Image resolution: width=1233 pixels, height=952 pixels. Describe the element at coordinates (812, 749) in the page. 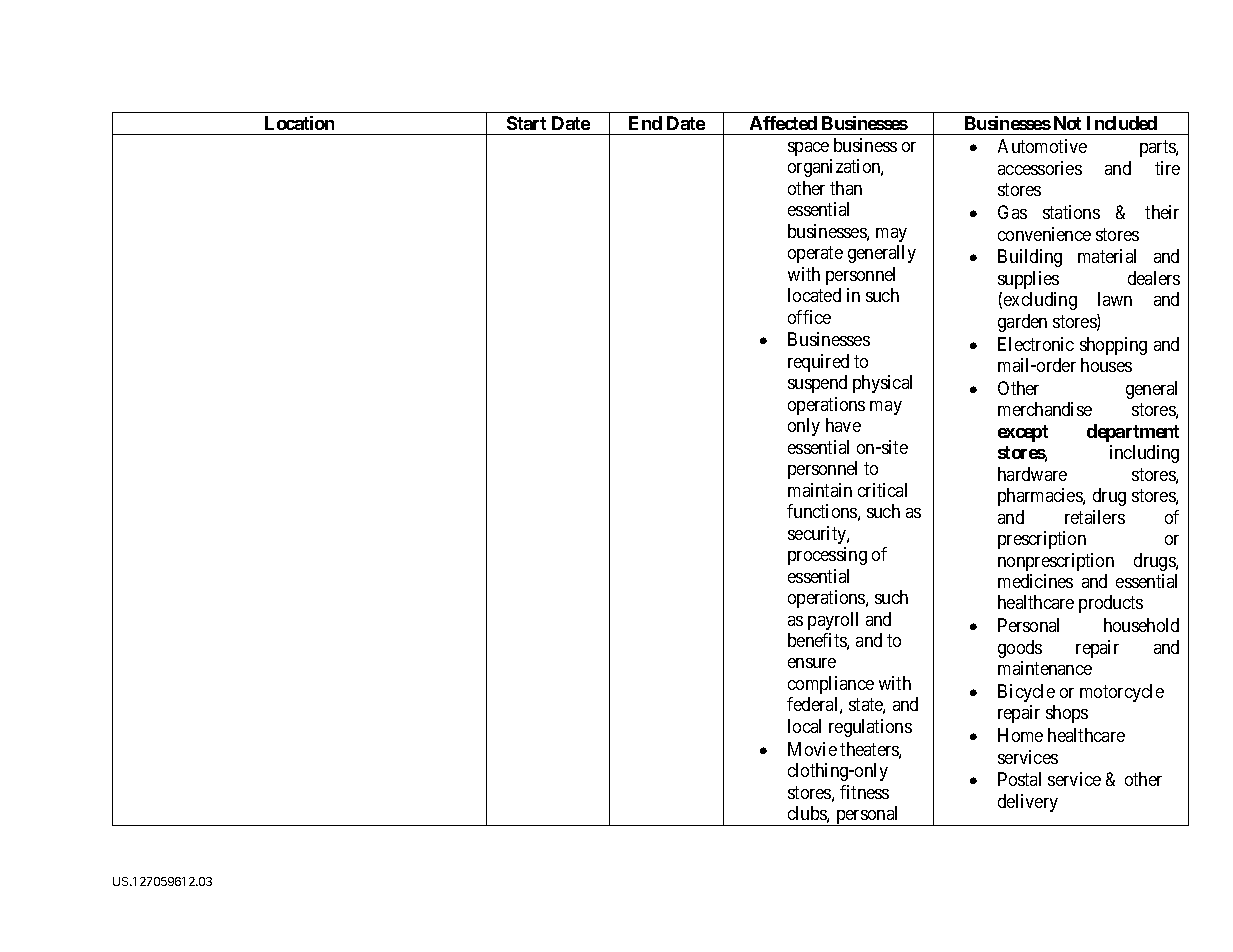

I see `Movie` at that location.
